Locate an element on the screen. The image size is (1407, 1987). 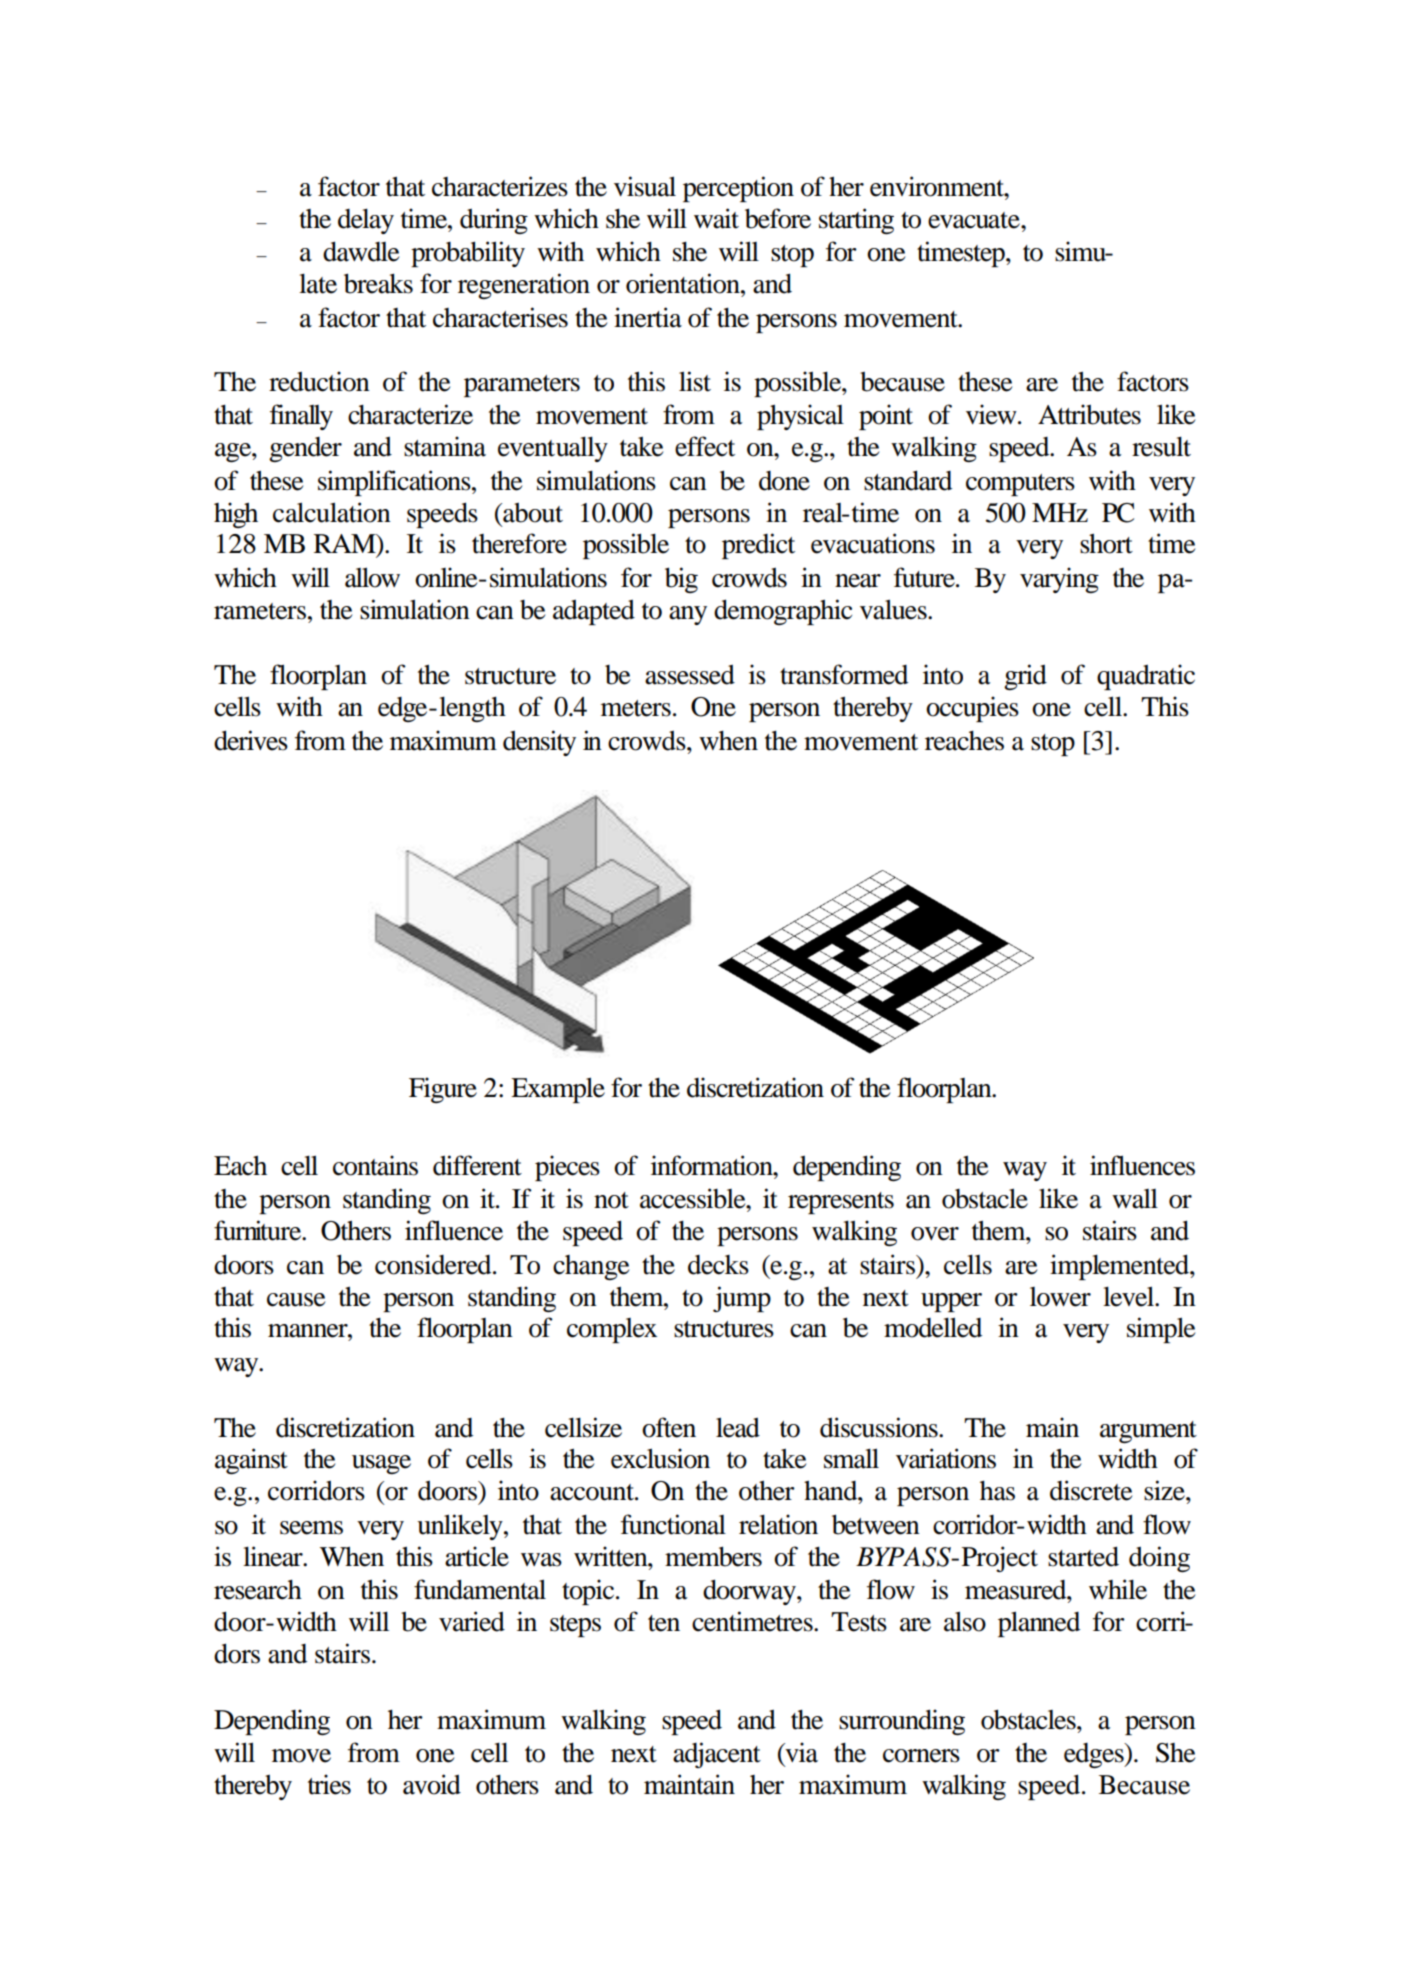
Figure is located at coordinates (443, 1090).
